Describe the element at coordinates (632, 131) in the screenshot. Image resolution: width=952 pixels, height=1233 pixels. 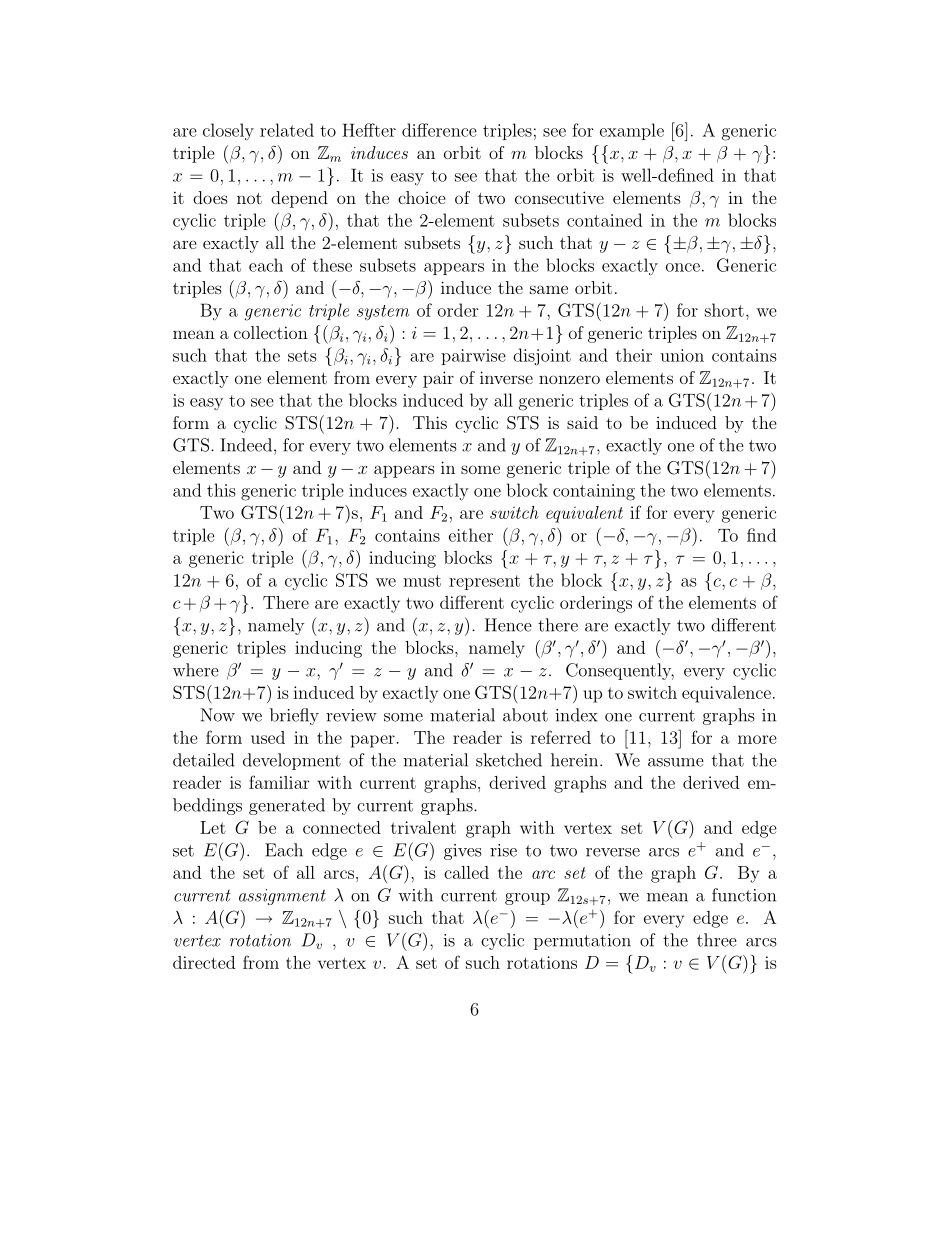
I see `example` at that location.
